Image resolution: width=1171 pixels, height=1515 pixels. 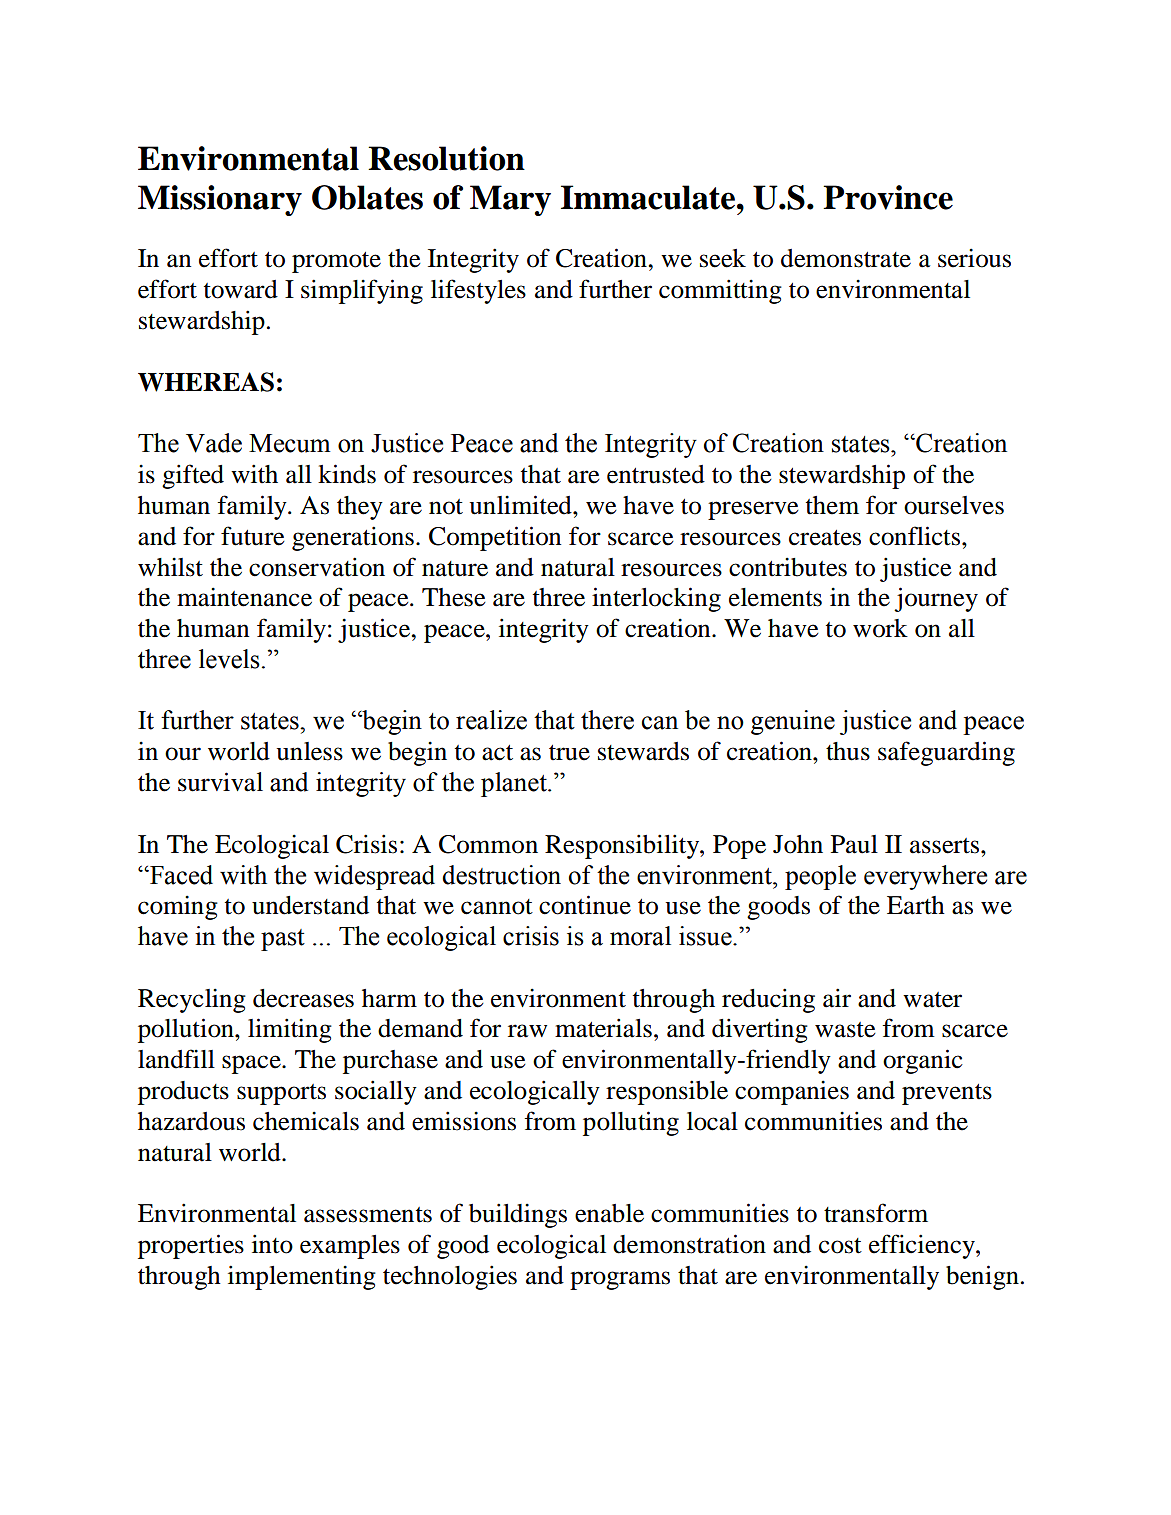 I want to click on maintenance, so click(x=244, y=597).
